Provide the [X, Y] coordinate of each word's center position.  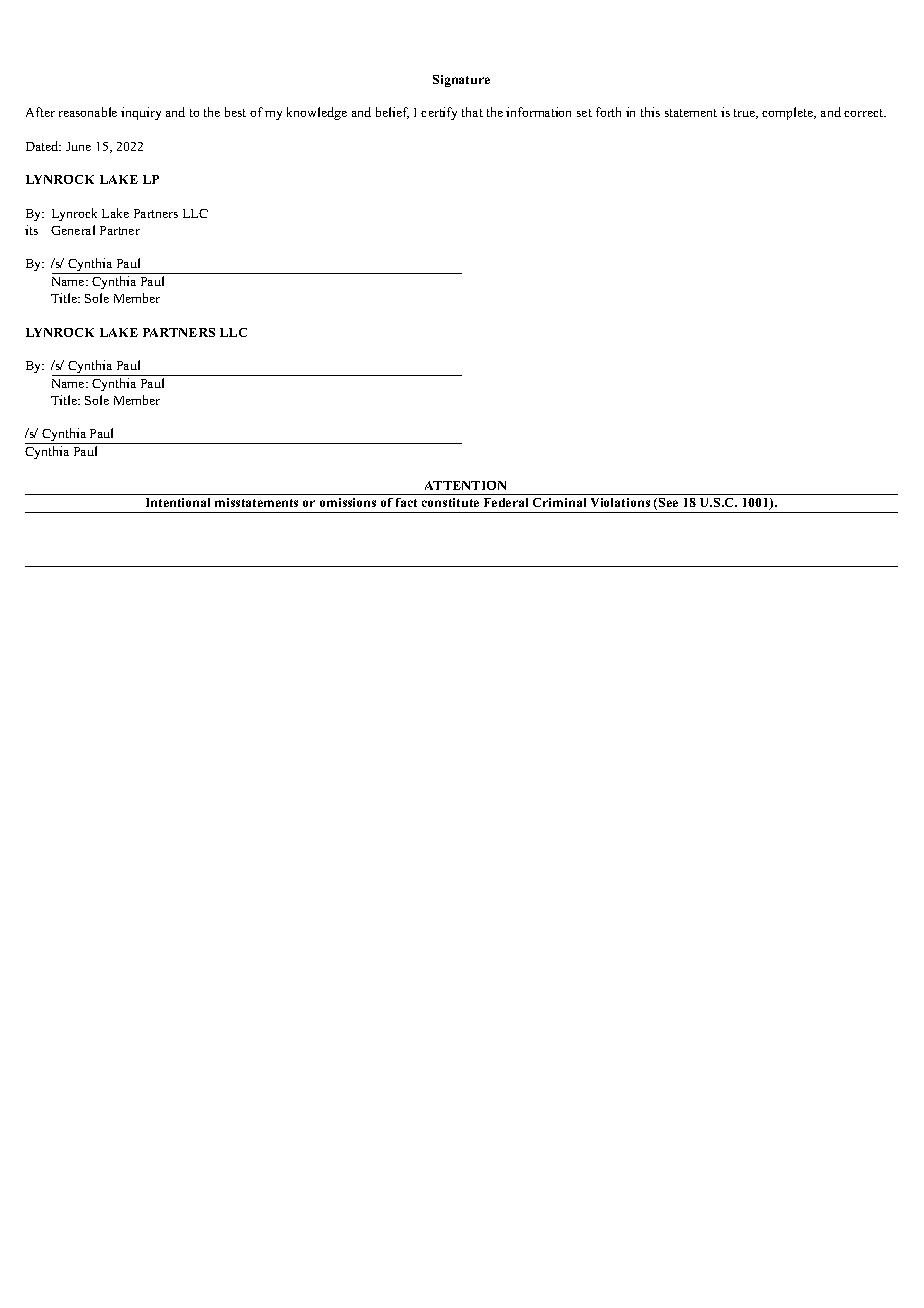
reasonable [88, 112]
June [78, 146]
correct [865, 113]
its [31, 230]
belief [392, 113]
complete [789, 113]
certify [439, 113]
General [73, 230]
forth [608, 112]
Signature [461, 81]
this [650, 112]
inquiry [141, 113]
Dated [43, 146]
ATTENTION [465, 485]
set [584, 113]
